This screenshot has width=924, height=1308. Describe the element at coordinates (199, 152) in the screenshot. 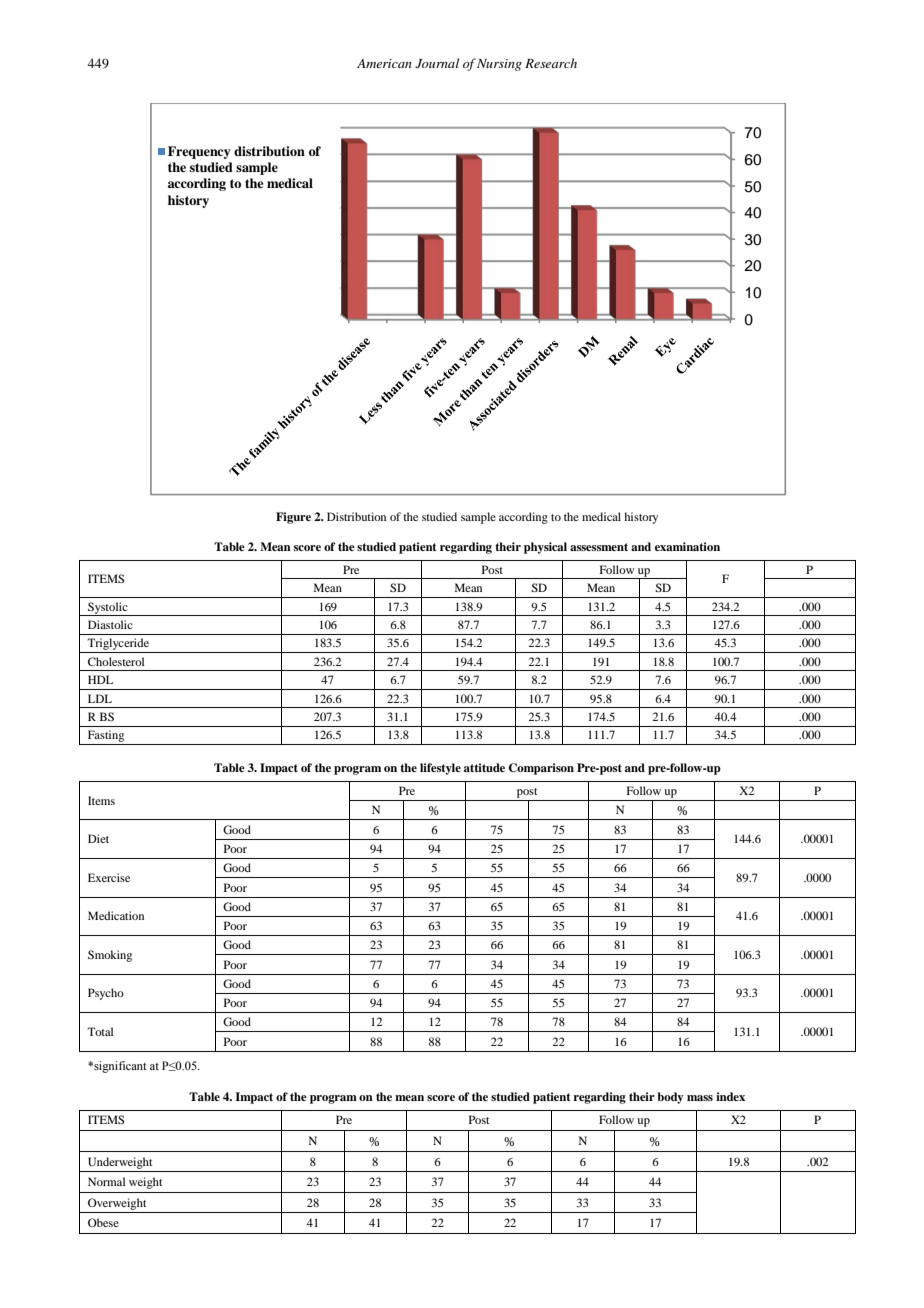

I see `Frequency` at that location.
